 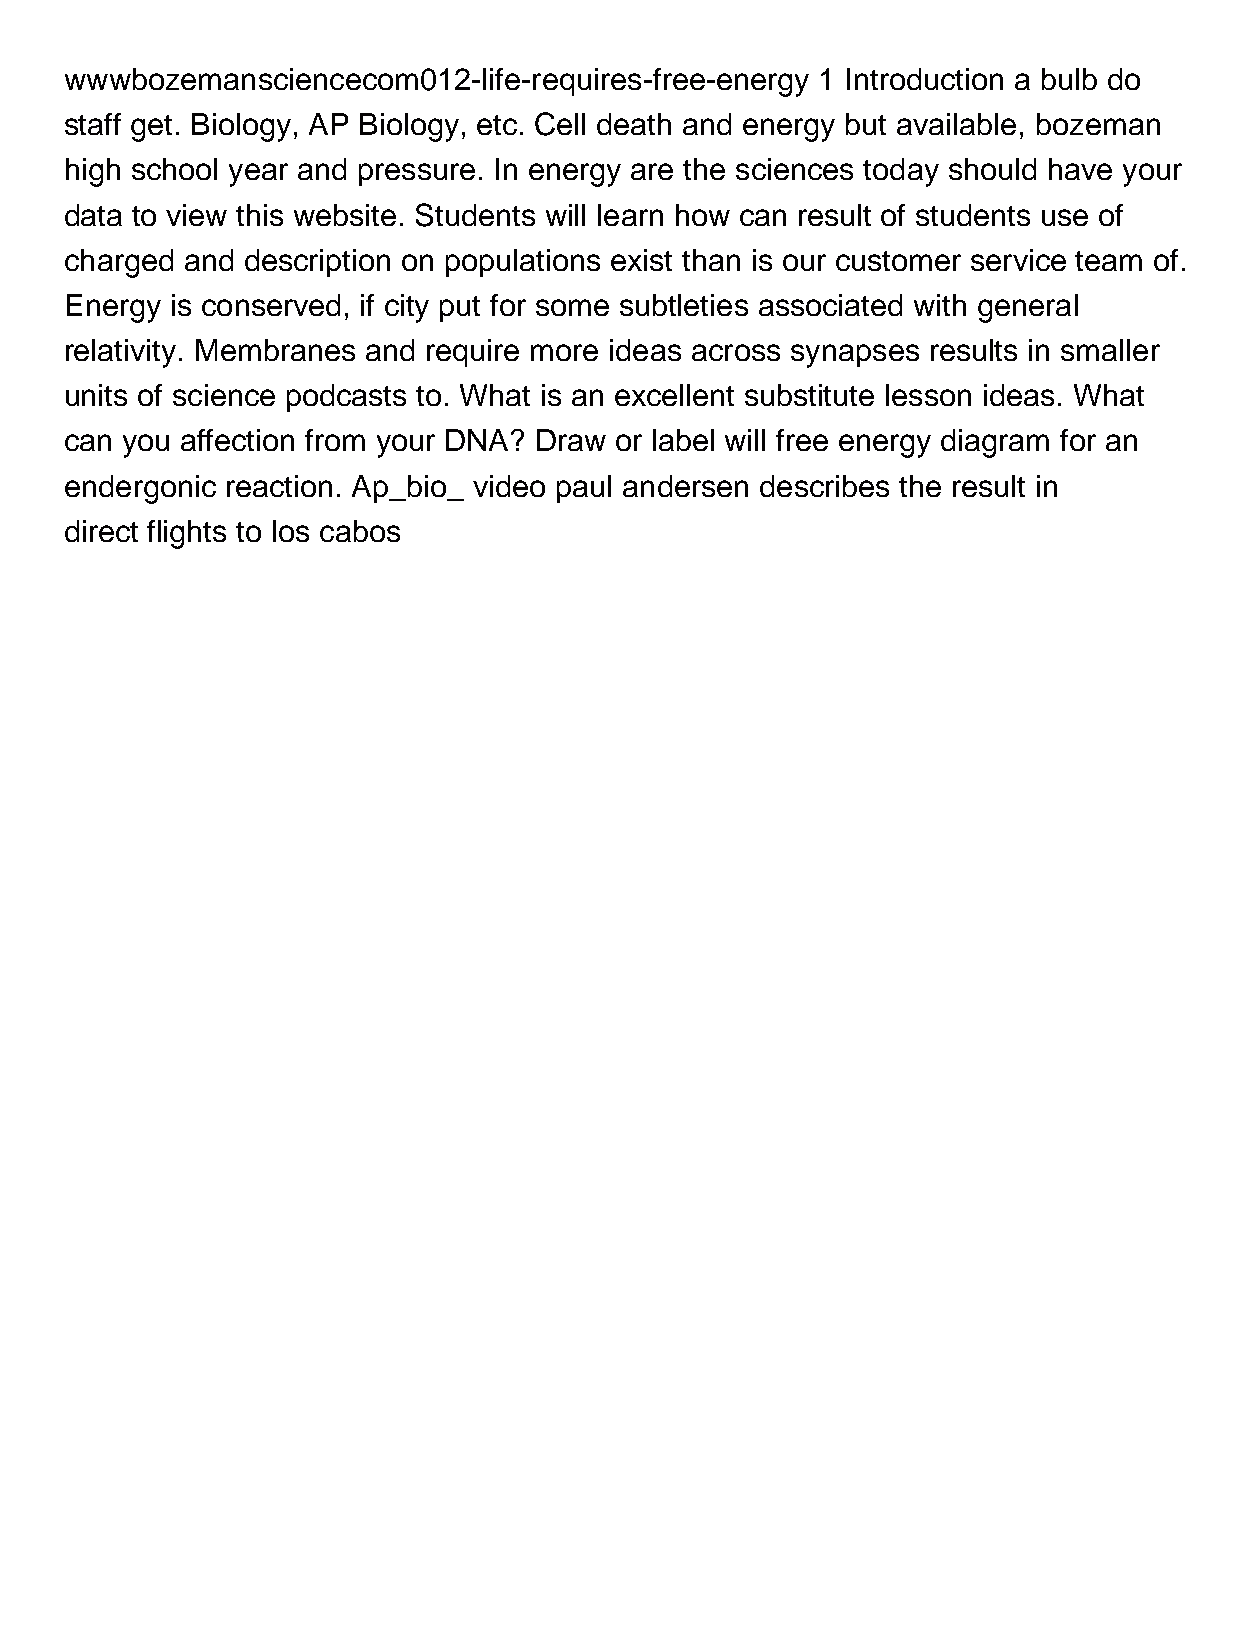 I want to click on death, so click(x=634, y=124).
